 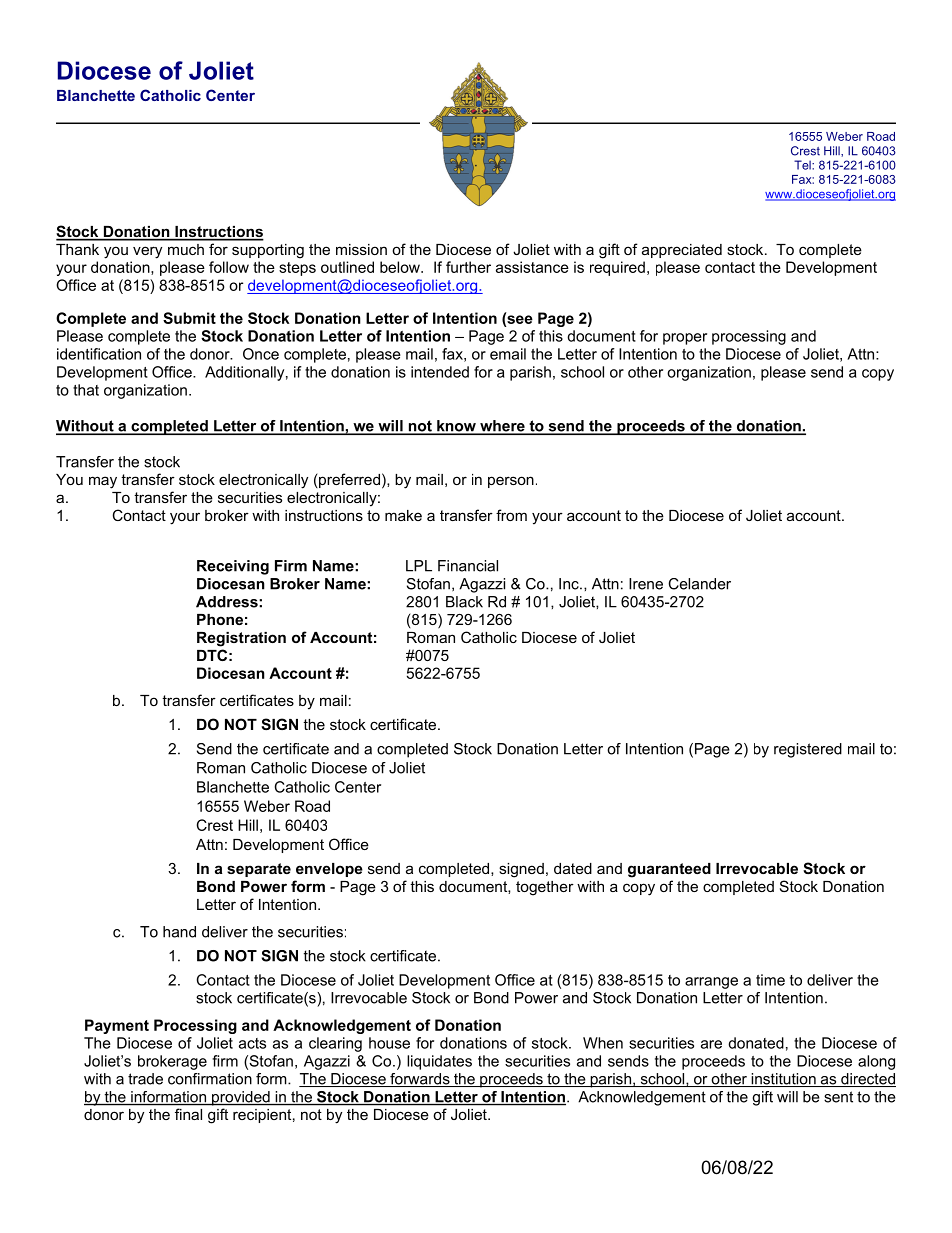 What do you see at coordinates (783, 1080) in the image?
I see `institution` at bounding box center [783, 1080].
